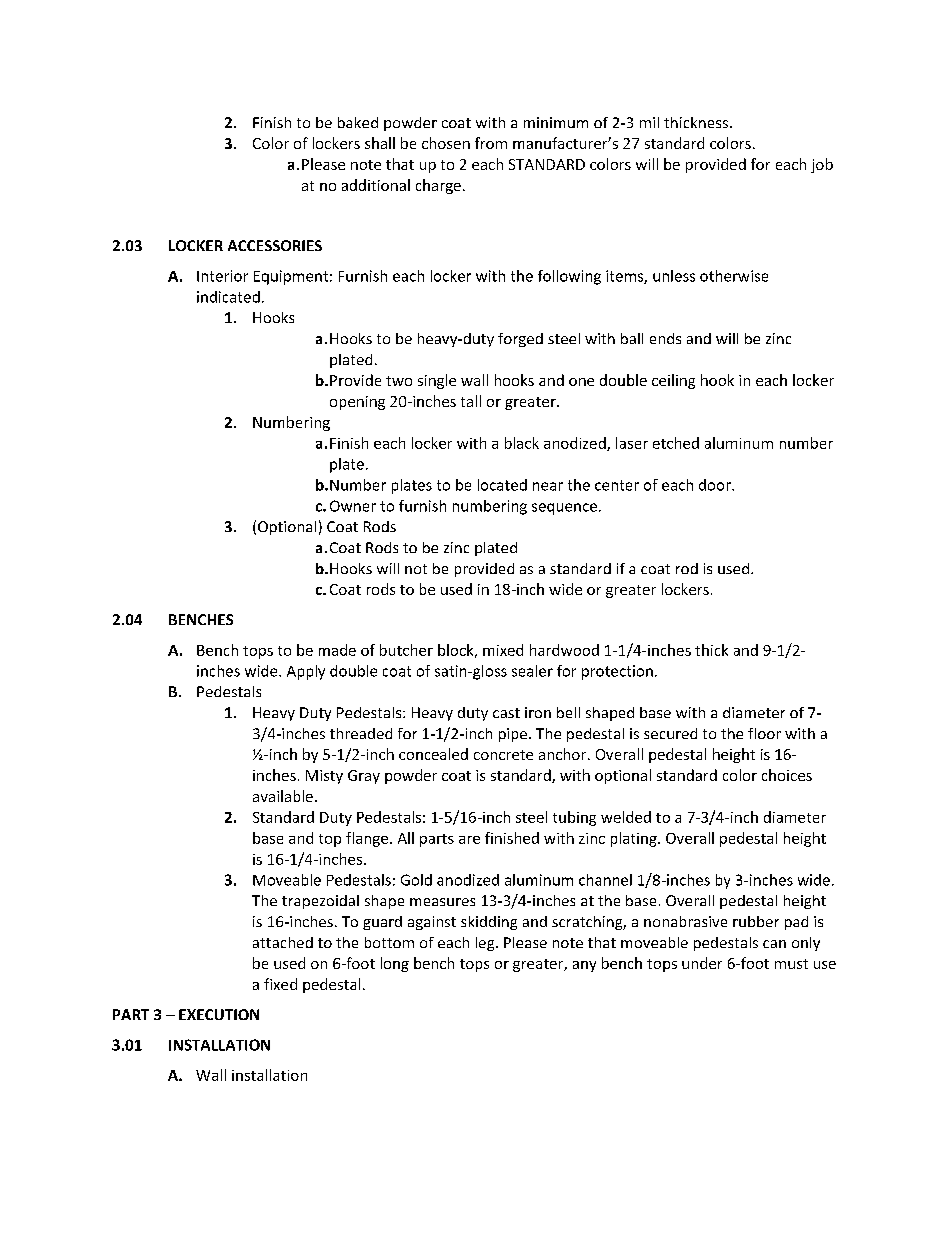 This page has width=952, height=1233. I want to click on made, so click(337, 650).
